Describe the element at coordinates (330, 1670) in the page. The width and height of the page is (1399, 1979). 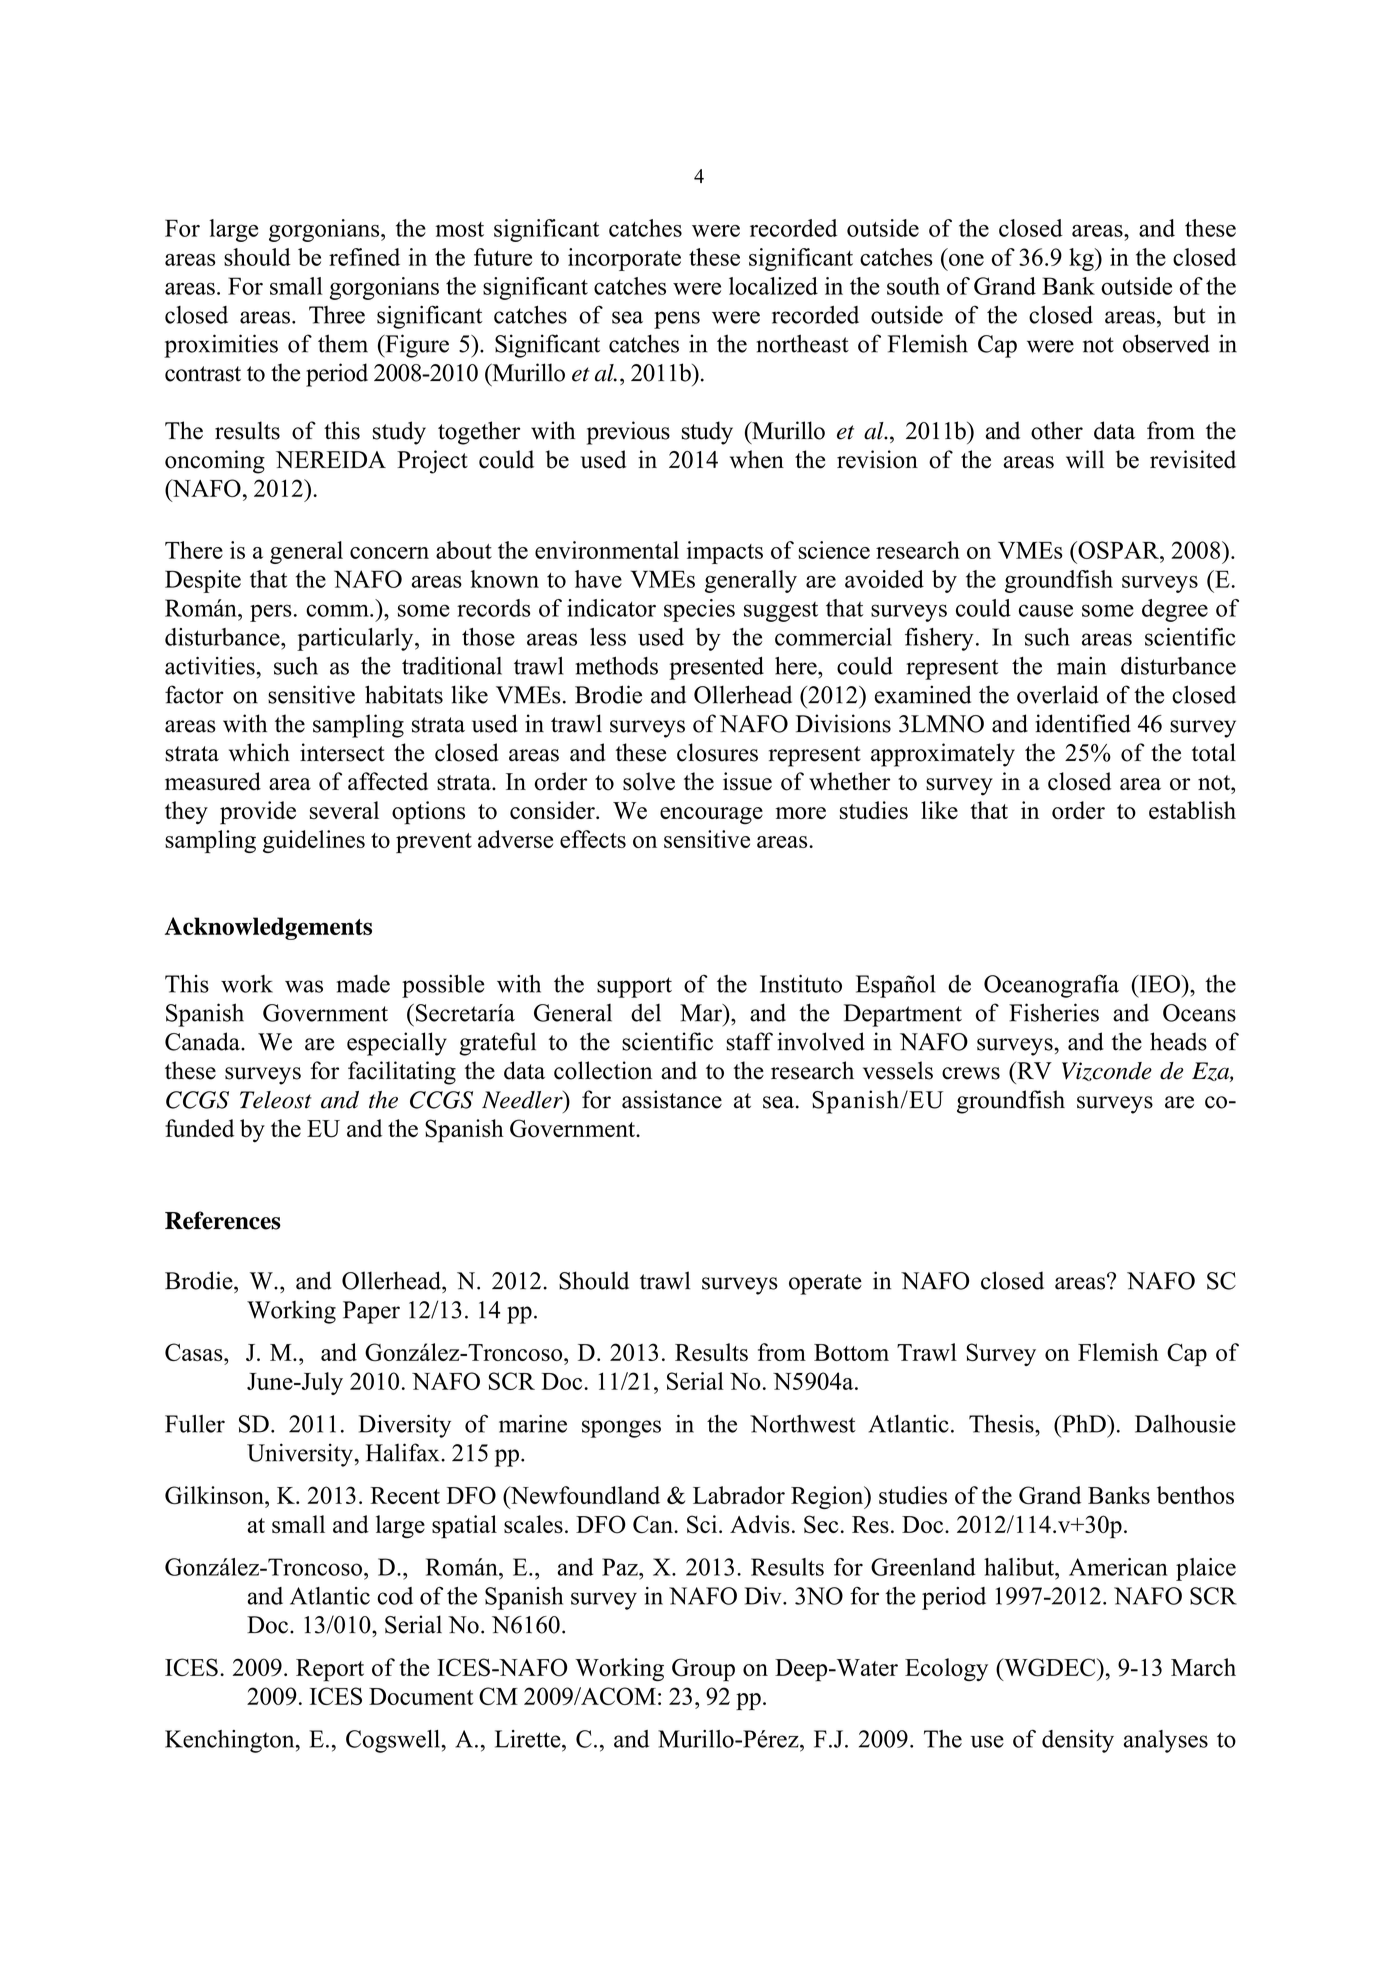
I see `Report` at that location.
